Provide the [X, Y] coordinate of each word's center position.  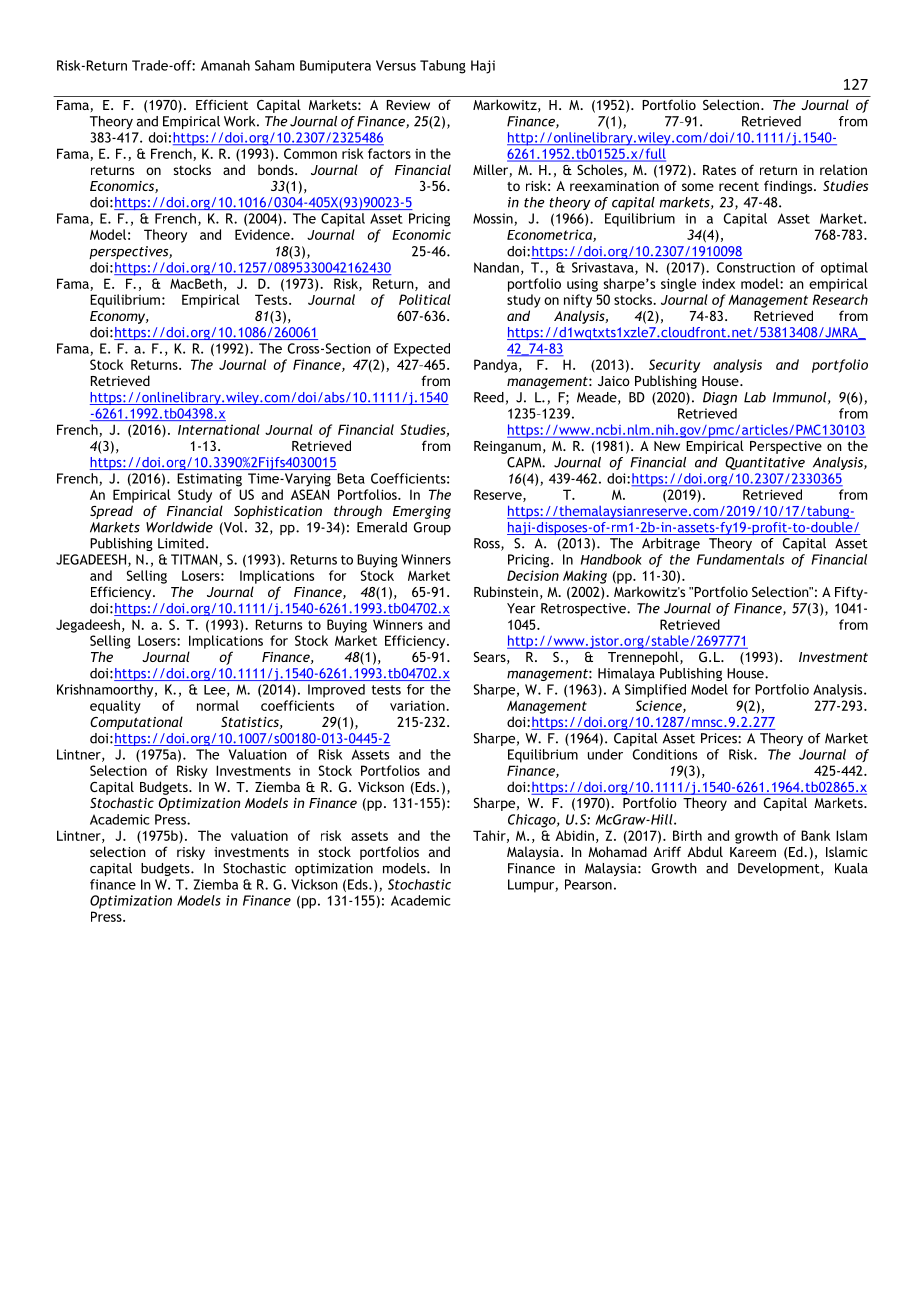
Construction [756, 267]
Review [408, 105]
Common [310, 153]
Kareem [753, 852]
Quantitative [765, 463]
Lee [216, 691]
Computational [136, 723]
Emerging [422, 512]
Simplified [655, 691]
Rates [719, 170]
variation [418, 705]
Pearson [588, 884]
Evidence [263, 234]
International [219, 429]
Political [425, 299]
